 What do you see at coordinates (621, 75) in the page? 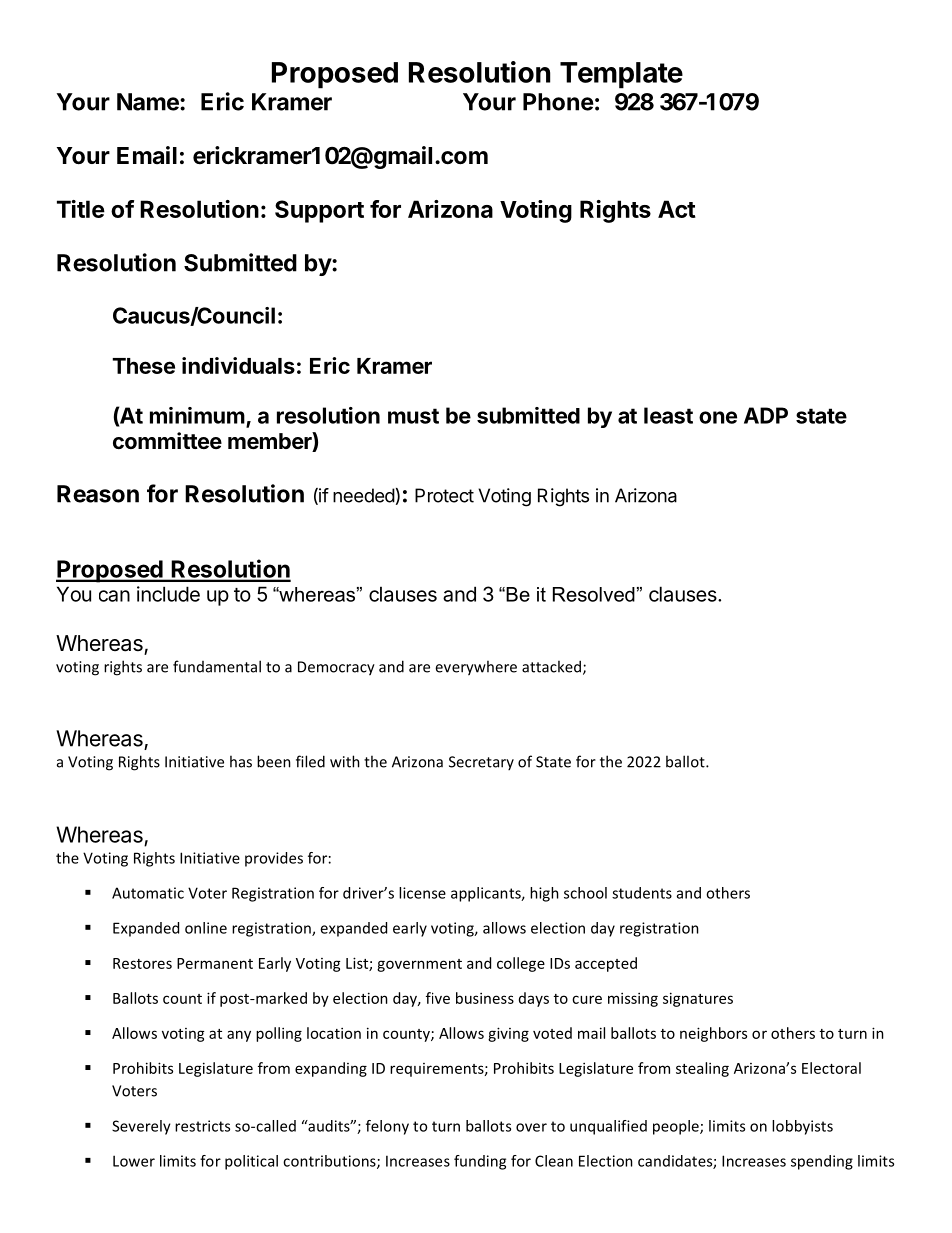
I see `Template` at bounding box center [621, 75].
